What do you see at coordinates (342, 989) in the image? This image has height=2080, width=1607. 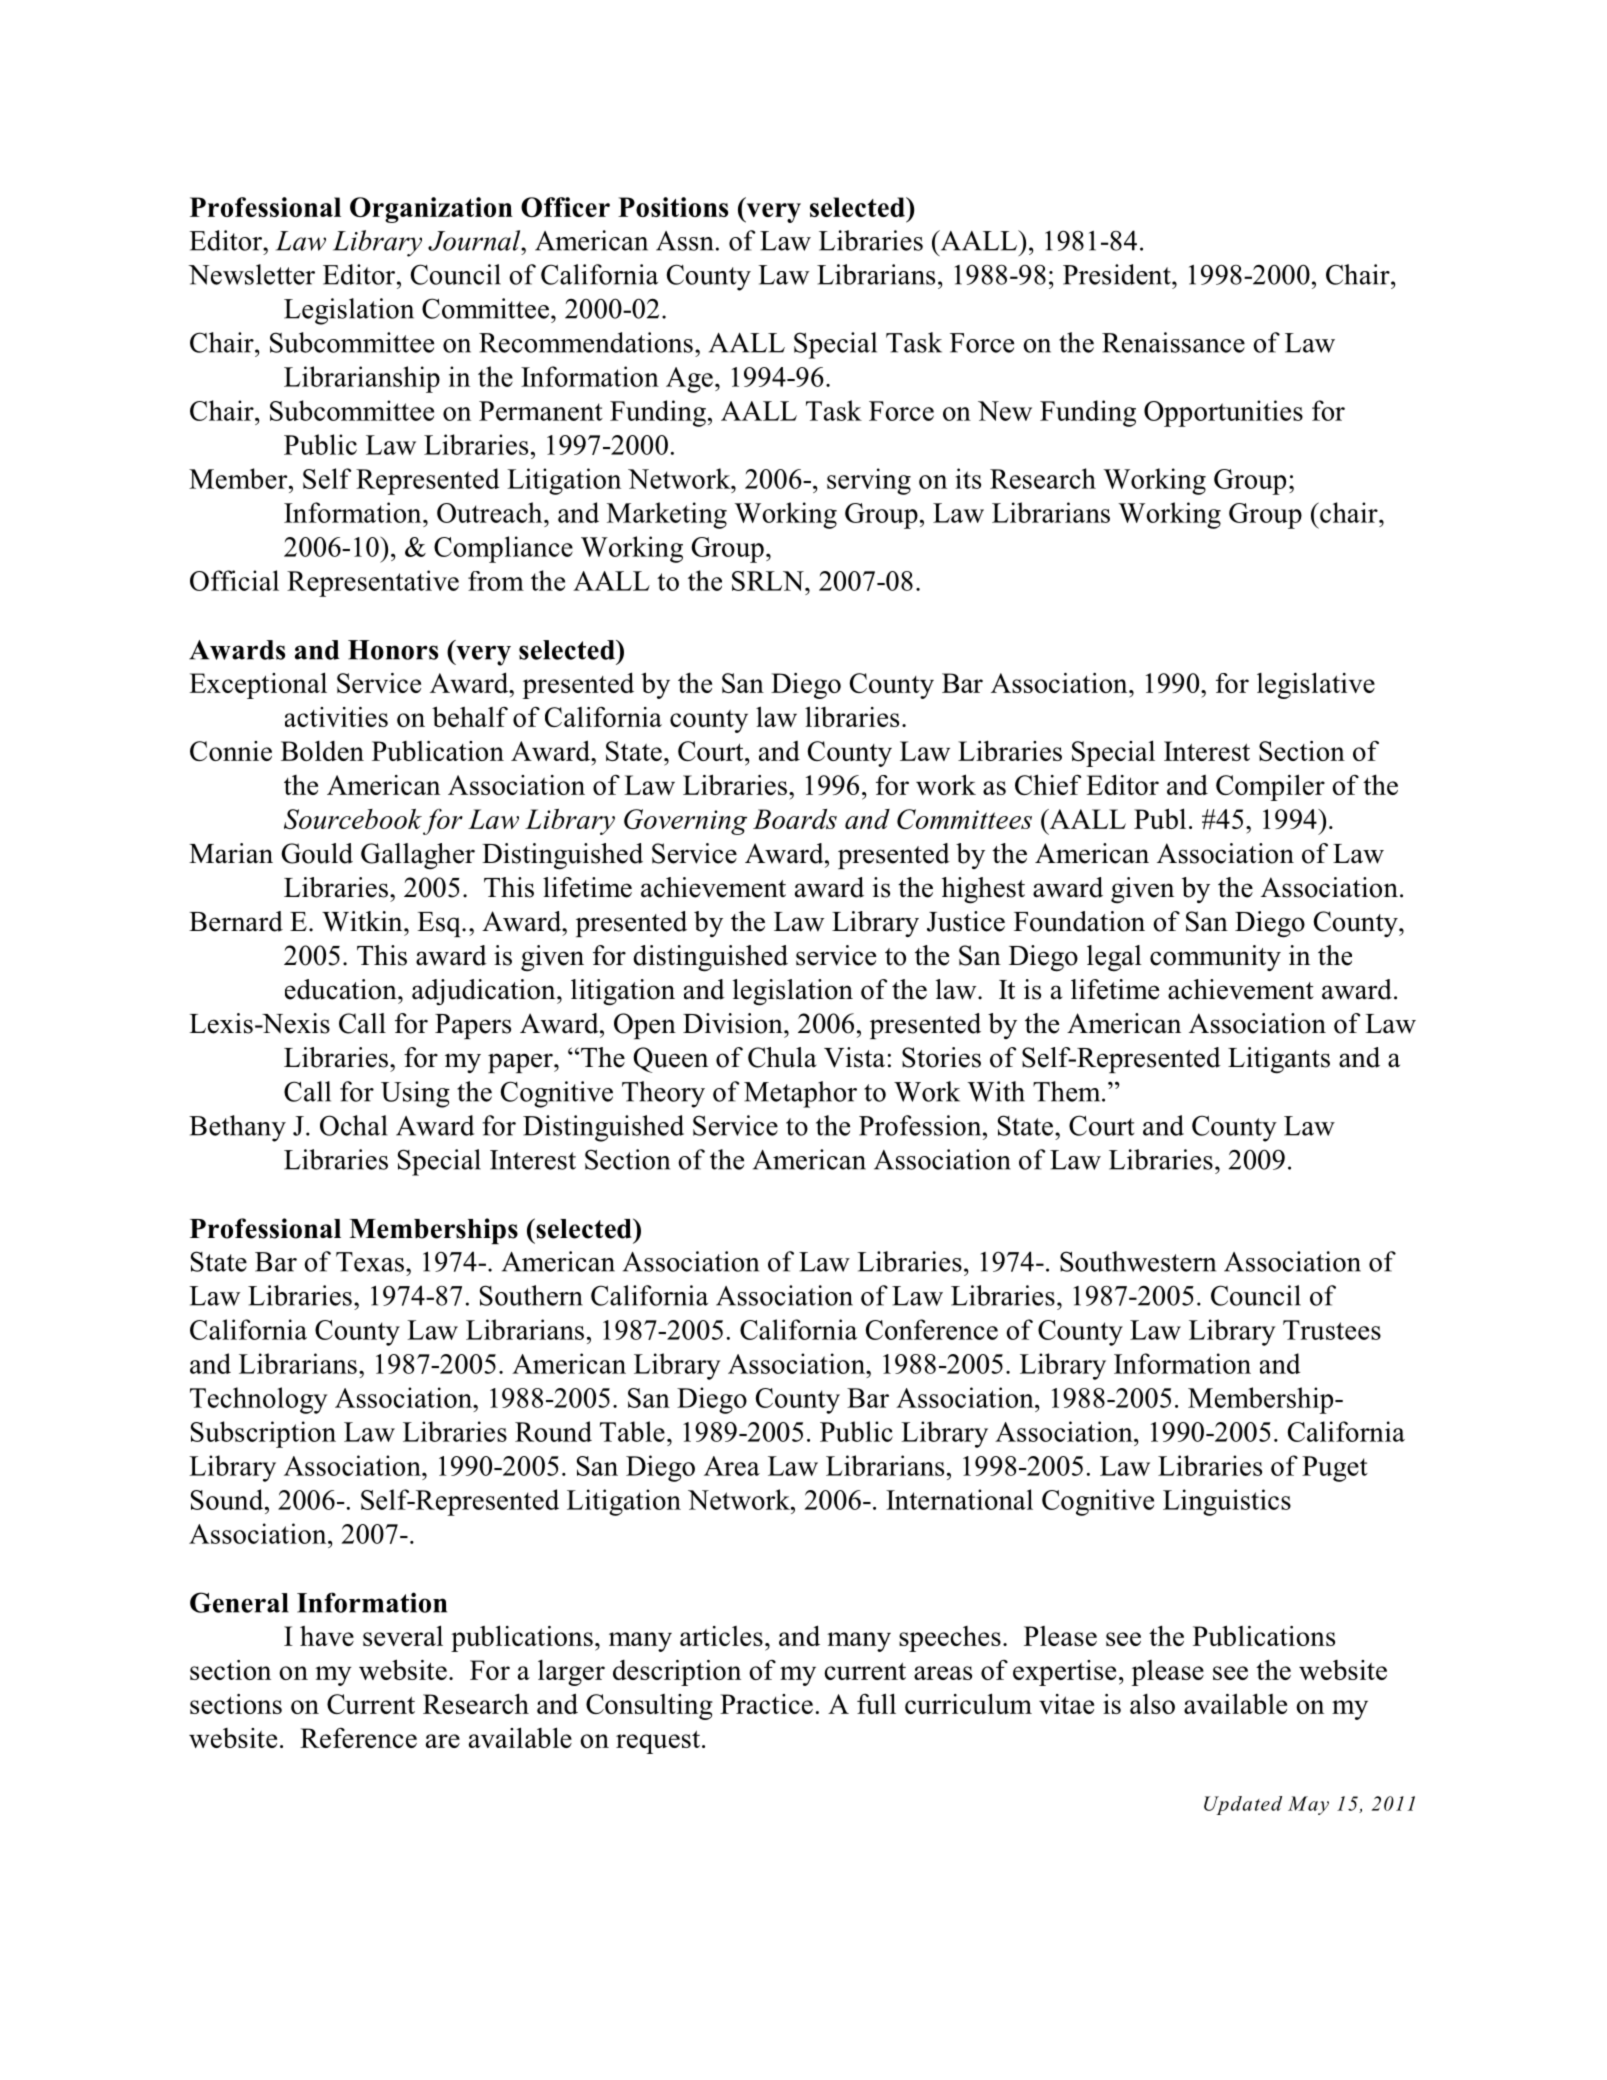 I see `education` at bounding box center [342, 989].
